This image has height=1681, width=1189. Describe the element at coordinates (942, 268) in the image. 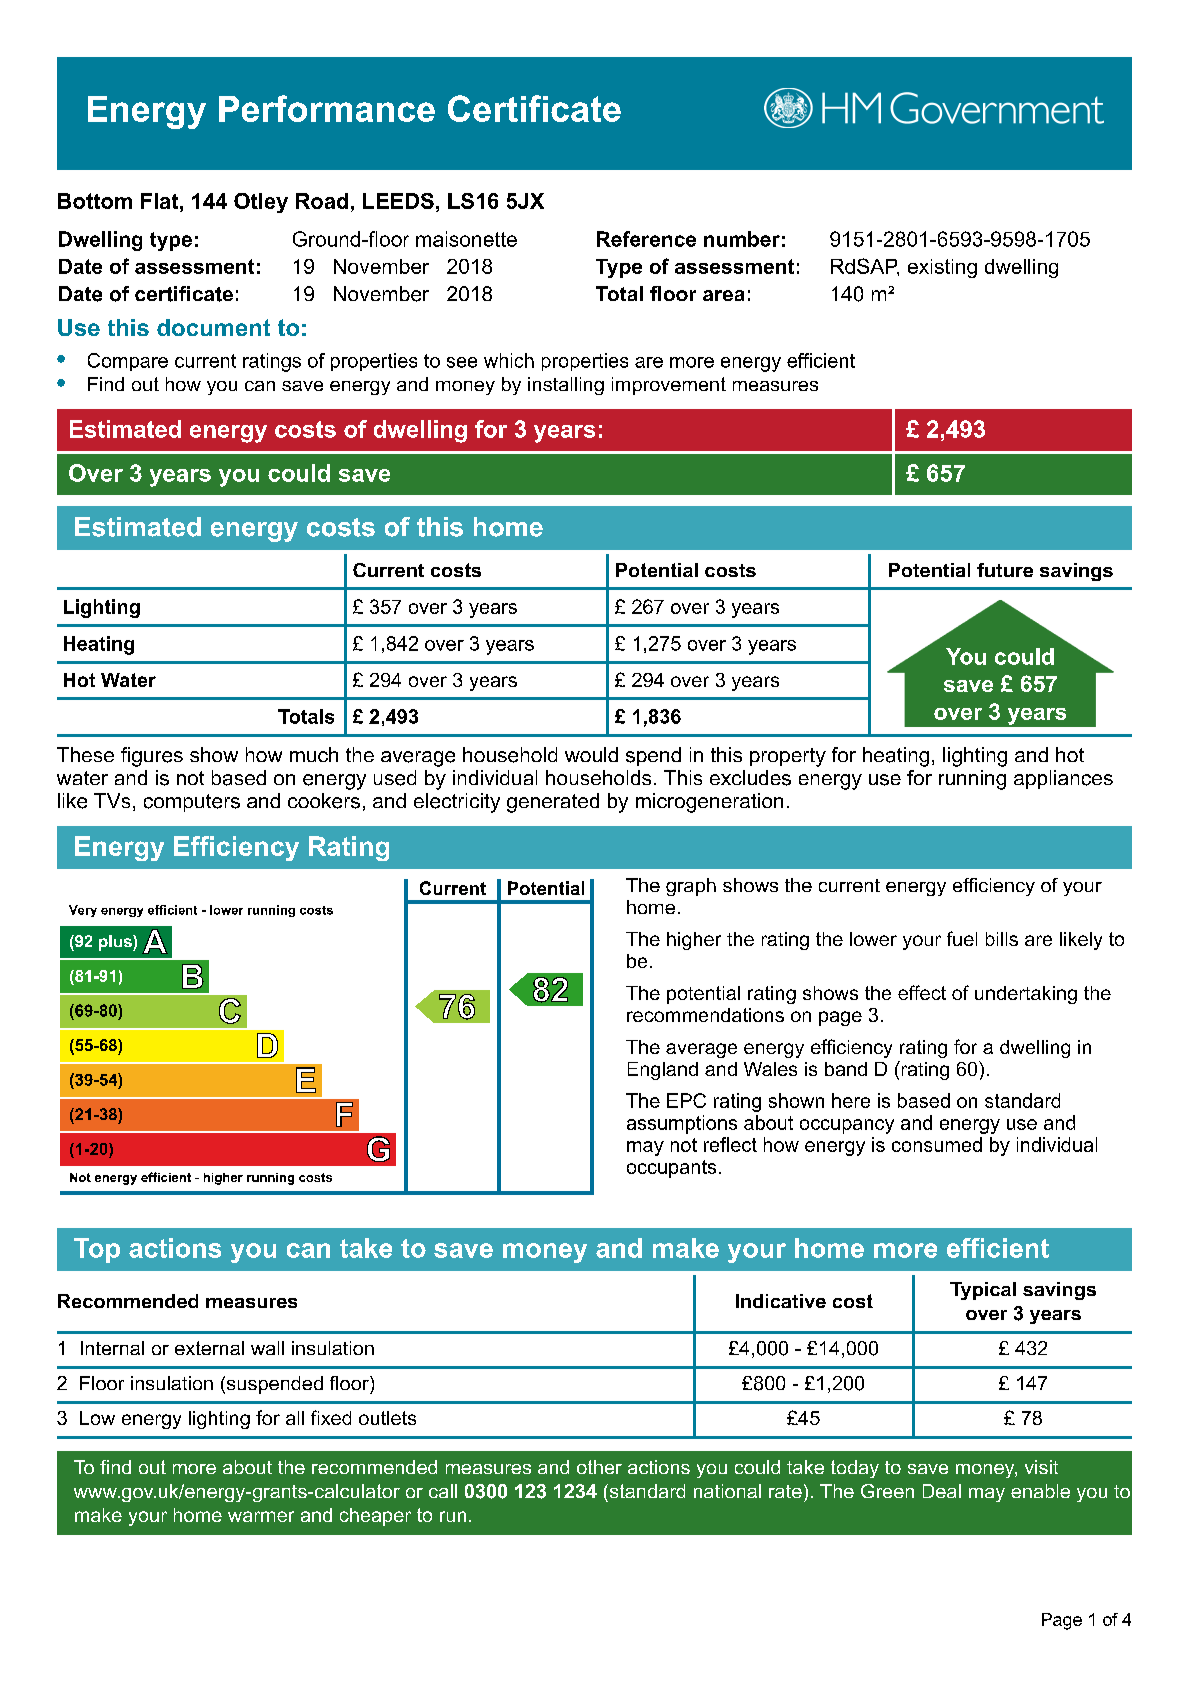

I see `existing` at that location.
